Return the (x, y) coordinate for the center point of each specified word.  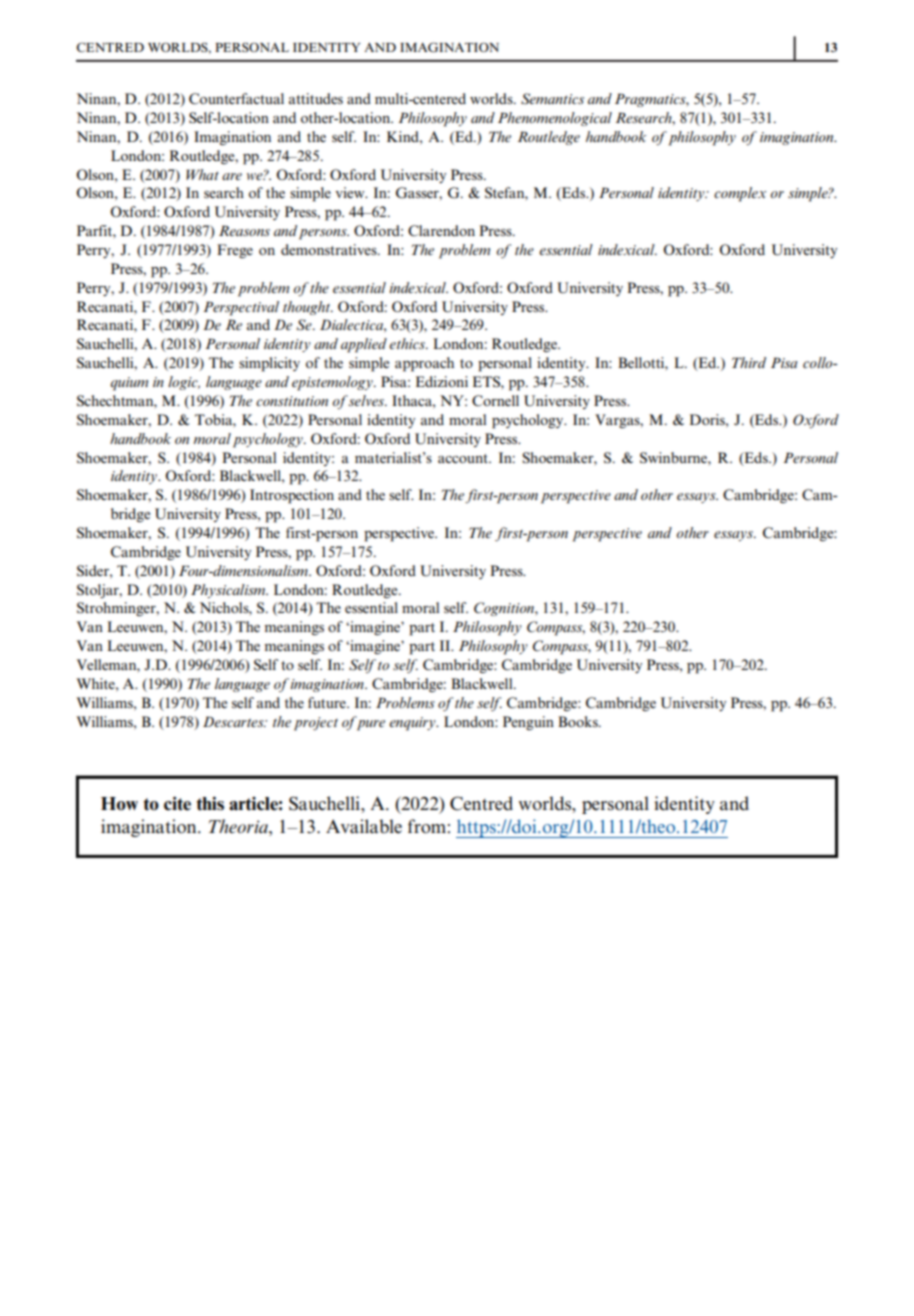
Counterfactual (236, 99)
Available (364, 826)
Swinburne (674, 458)
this (210, 803)
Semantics (552, 99)
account (464, 458)
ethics (408, 343)
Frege (235, 251)
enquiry (413, 724)
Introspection (292, 496)
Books (579, 721)
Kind (404, 136)
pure (370, 724)
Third (749, 362)
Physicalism (229, 591)
